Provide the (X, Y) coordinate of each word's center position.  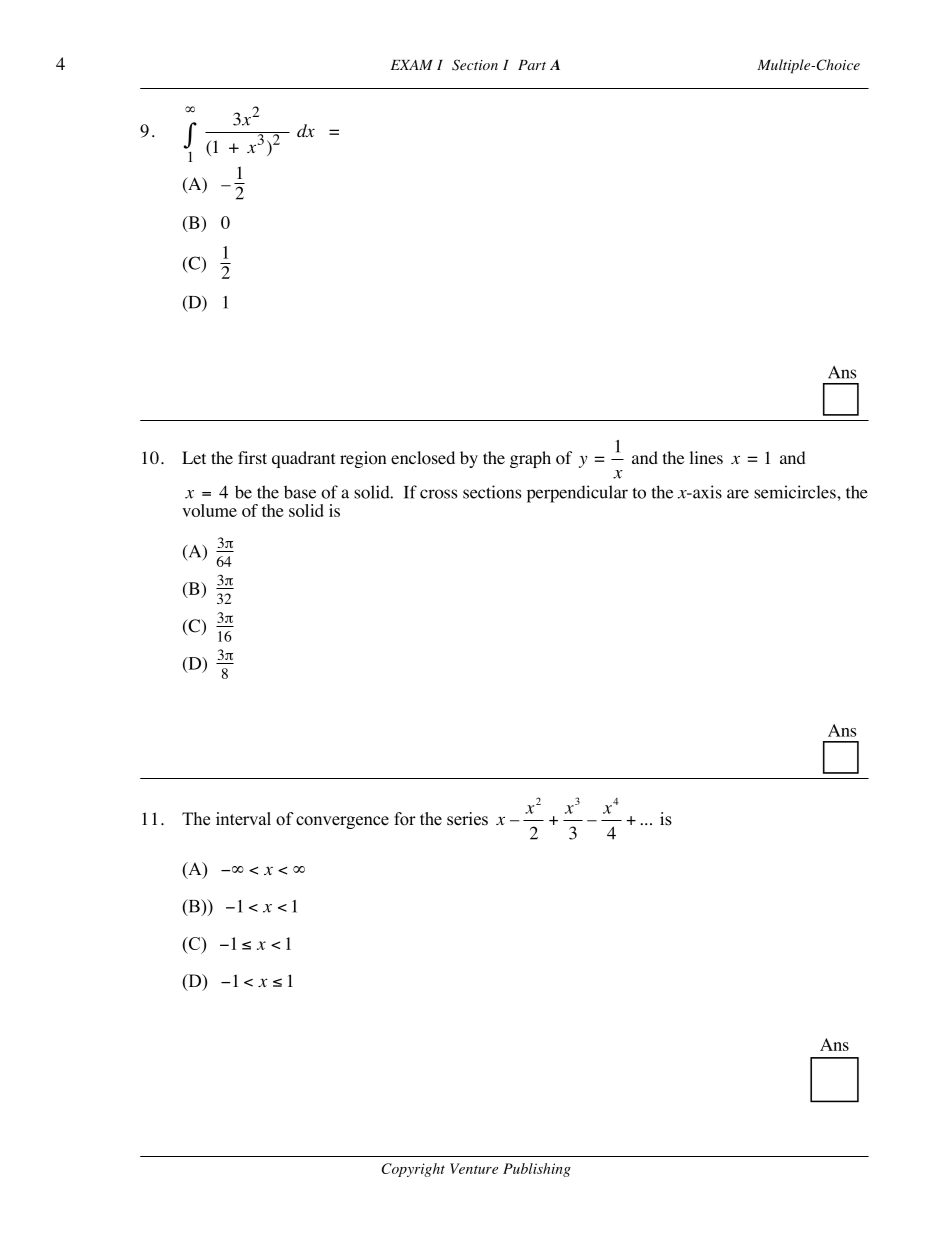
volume (209, 510)
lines (706, 457)
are (738, 494)
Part (532, 65)
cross (438, 494)
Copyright (413, 1170)
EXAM (412, 65)
